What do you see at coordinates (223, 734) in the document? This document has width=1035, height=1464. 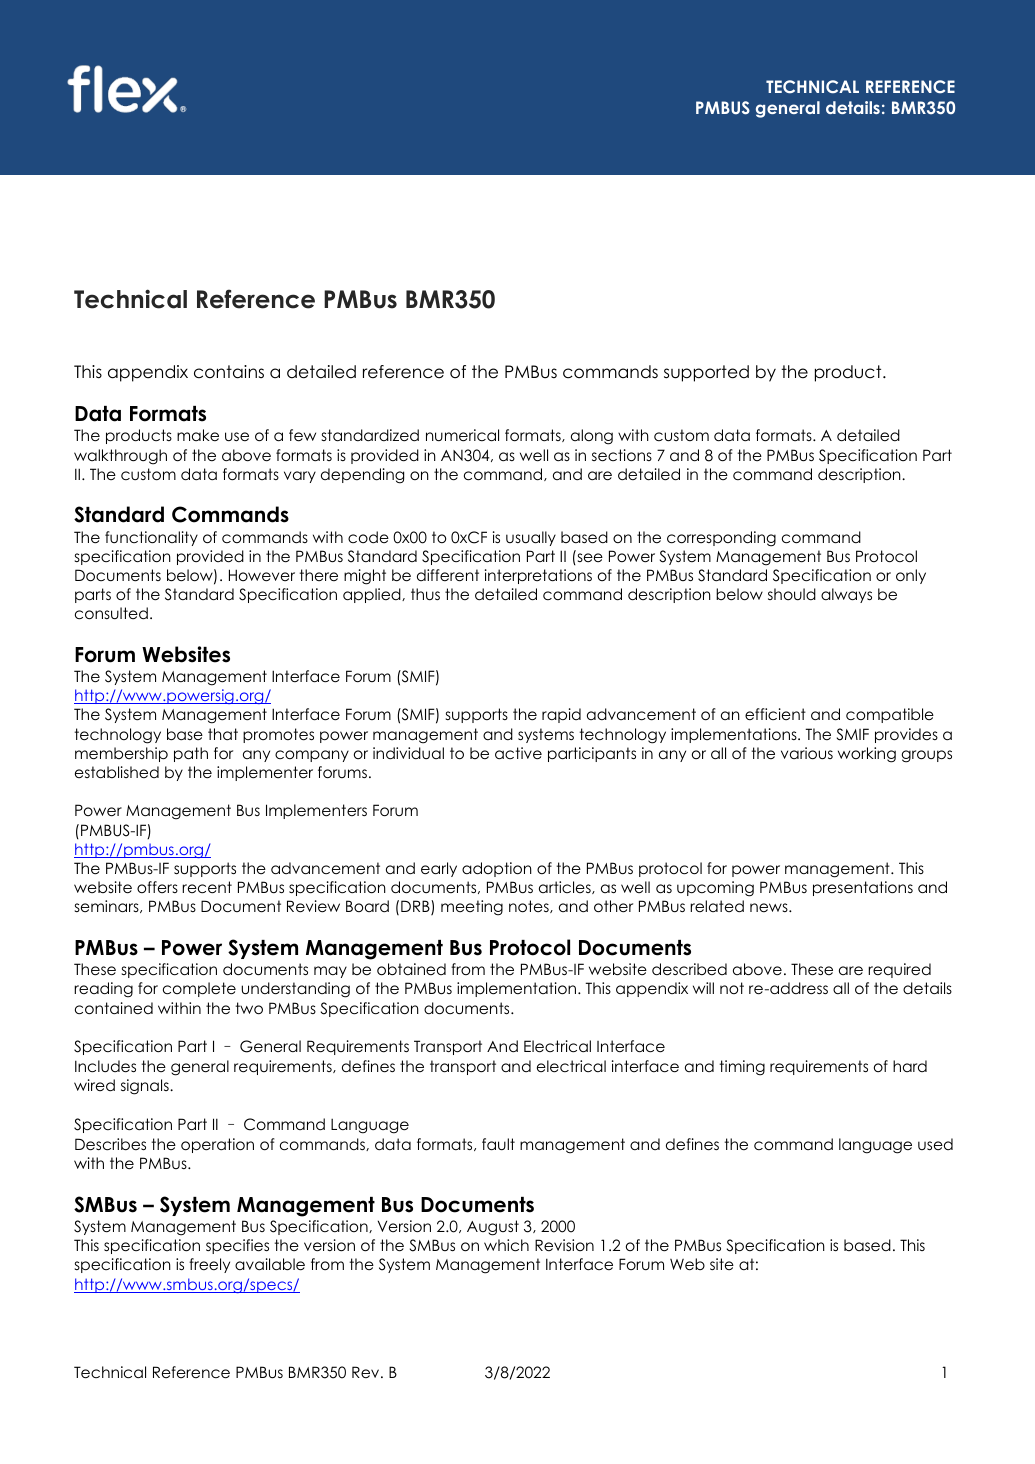 I see `that` at bounding box center [223, 734].
